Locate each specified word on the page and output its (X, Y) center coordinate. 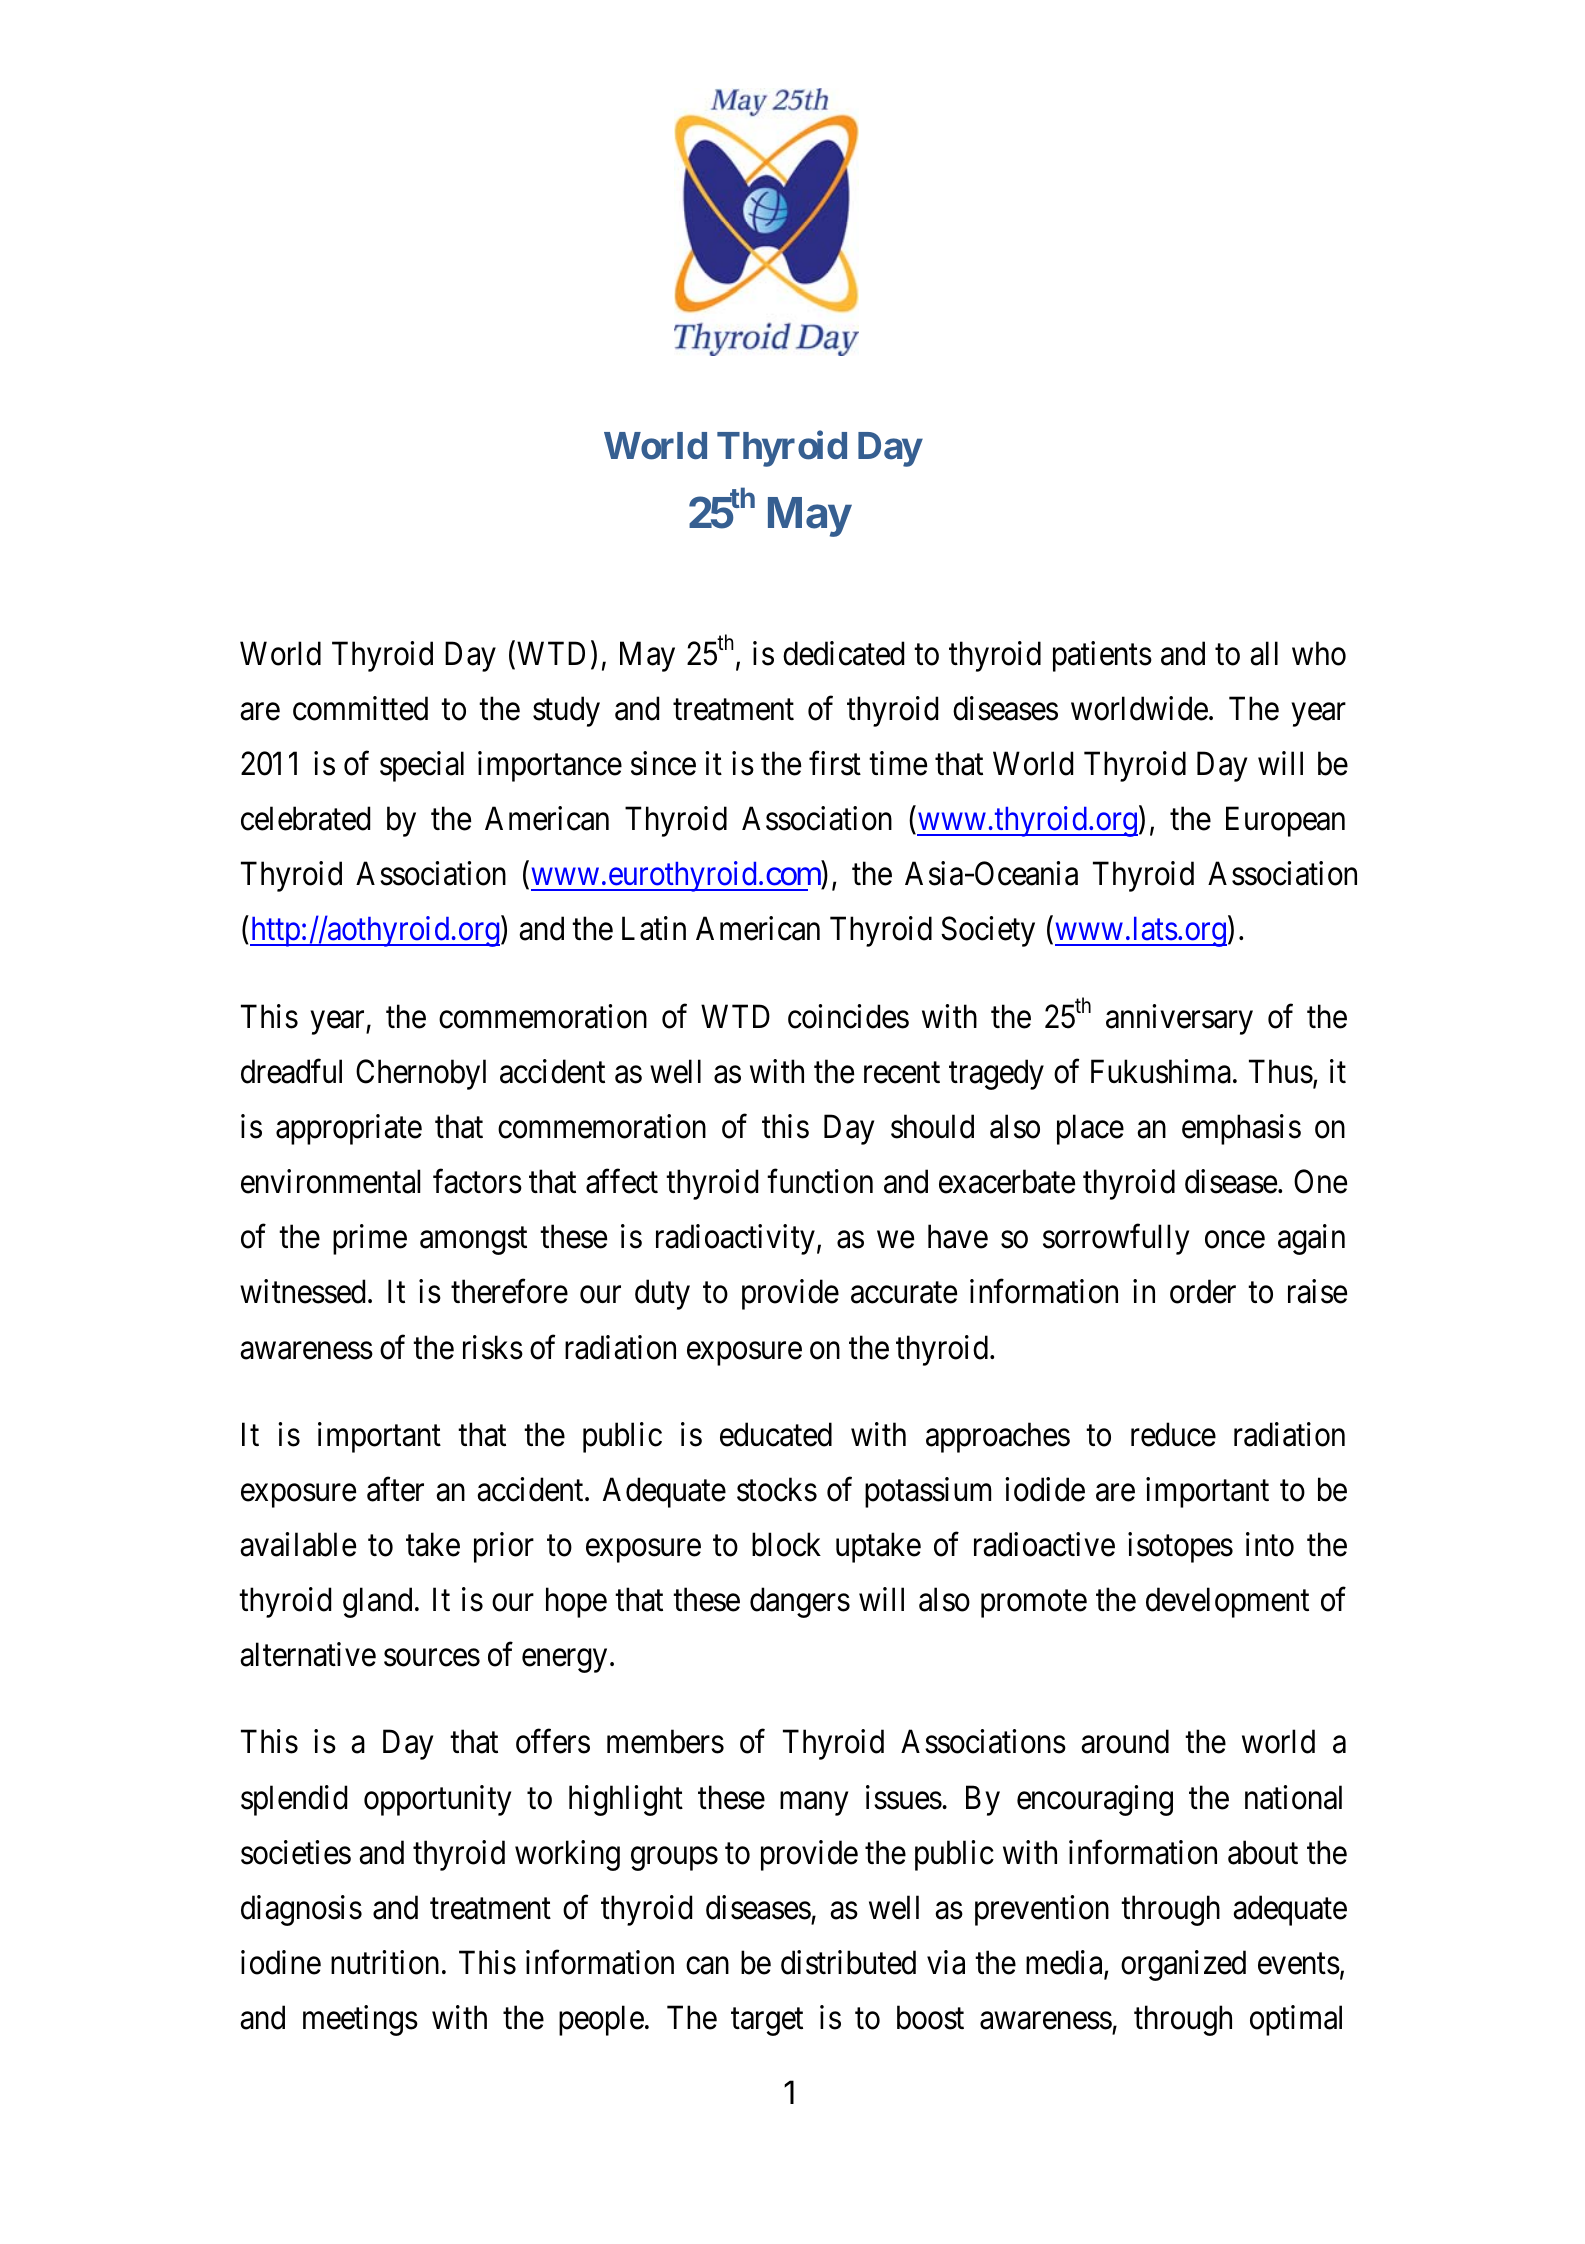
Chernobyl (421, 1074)
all (1264, 653)
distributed (848, 1962)
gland (377, 1602)
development (1227, 1602)
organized (1183, 1965)
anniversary (1179, 1019)
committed (360, 708)
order (1203, 1292)
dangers (800, 1602)
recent (902, 1073)
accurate (904, 1293)
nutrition (385, 1962)
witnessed (302, 1292)
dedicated (843, 653)
